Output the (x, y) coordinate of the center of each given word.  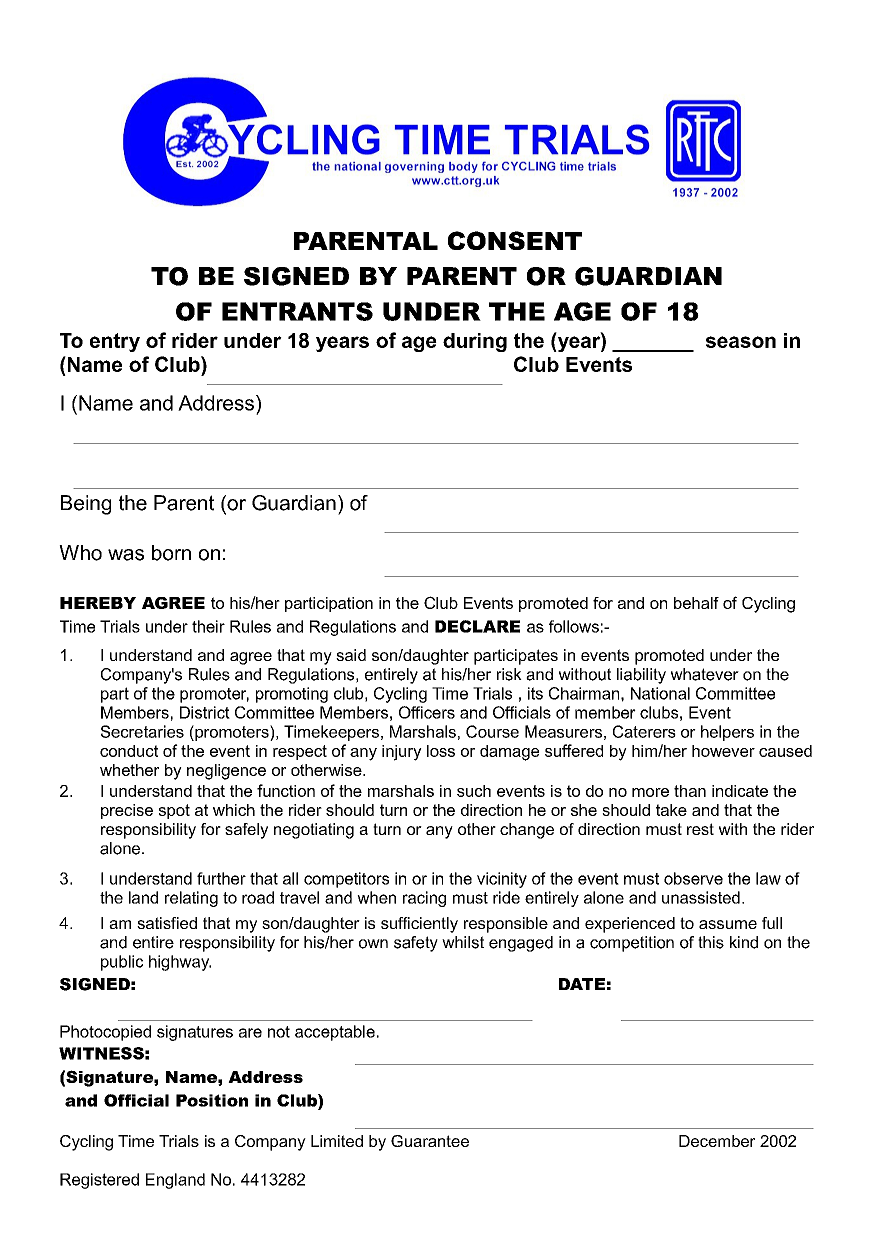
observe (693, 878)
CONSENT (515, 240)
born (171, 553)
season (741, 342)
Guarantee (430, 1141)
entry (115, 342)
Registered (99, 1181)
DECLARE (477, 626)
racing (424, 899)
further (221, 878)
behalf (696, 603)
